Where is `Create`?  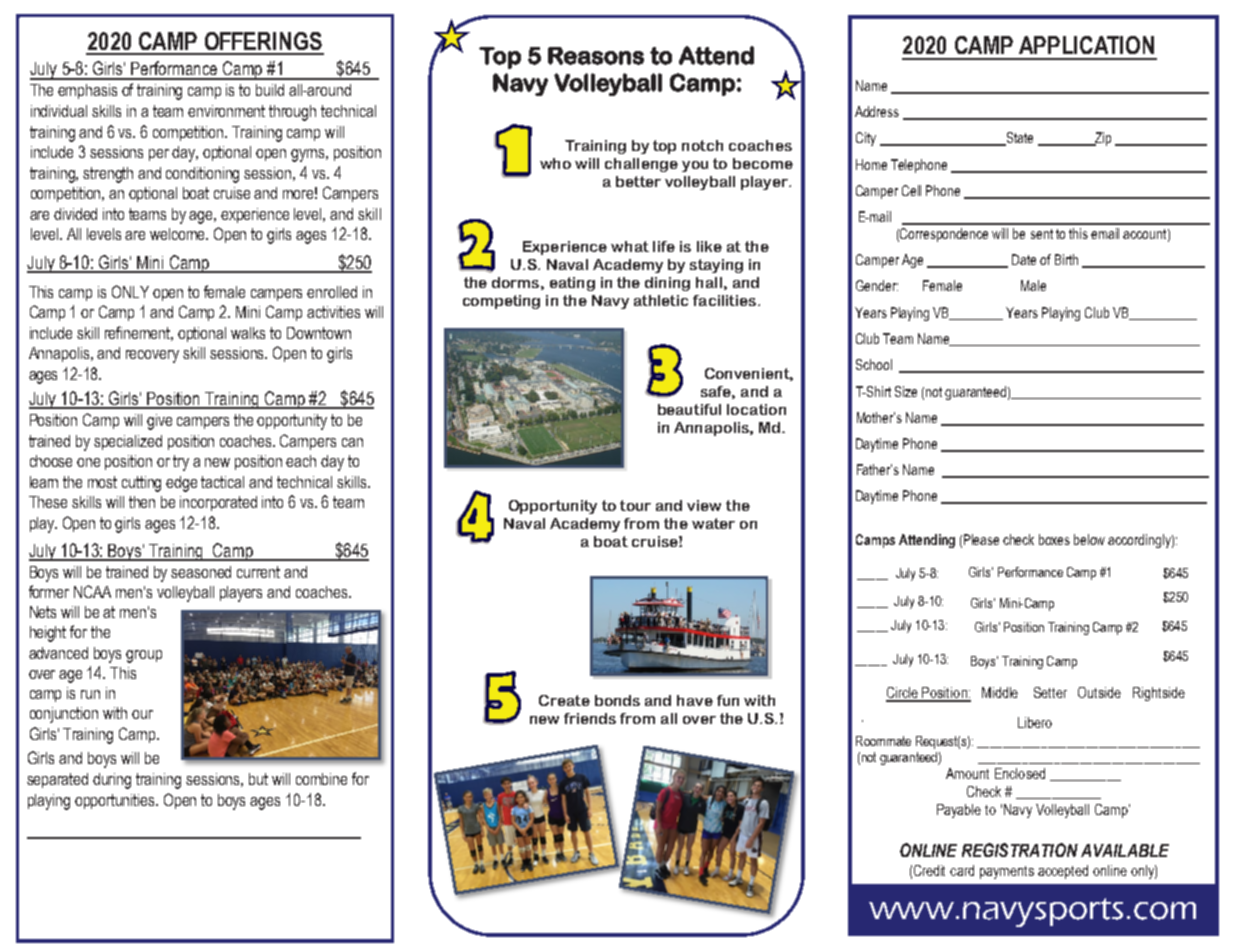
Create is located at coordinates (564, 700).
